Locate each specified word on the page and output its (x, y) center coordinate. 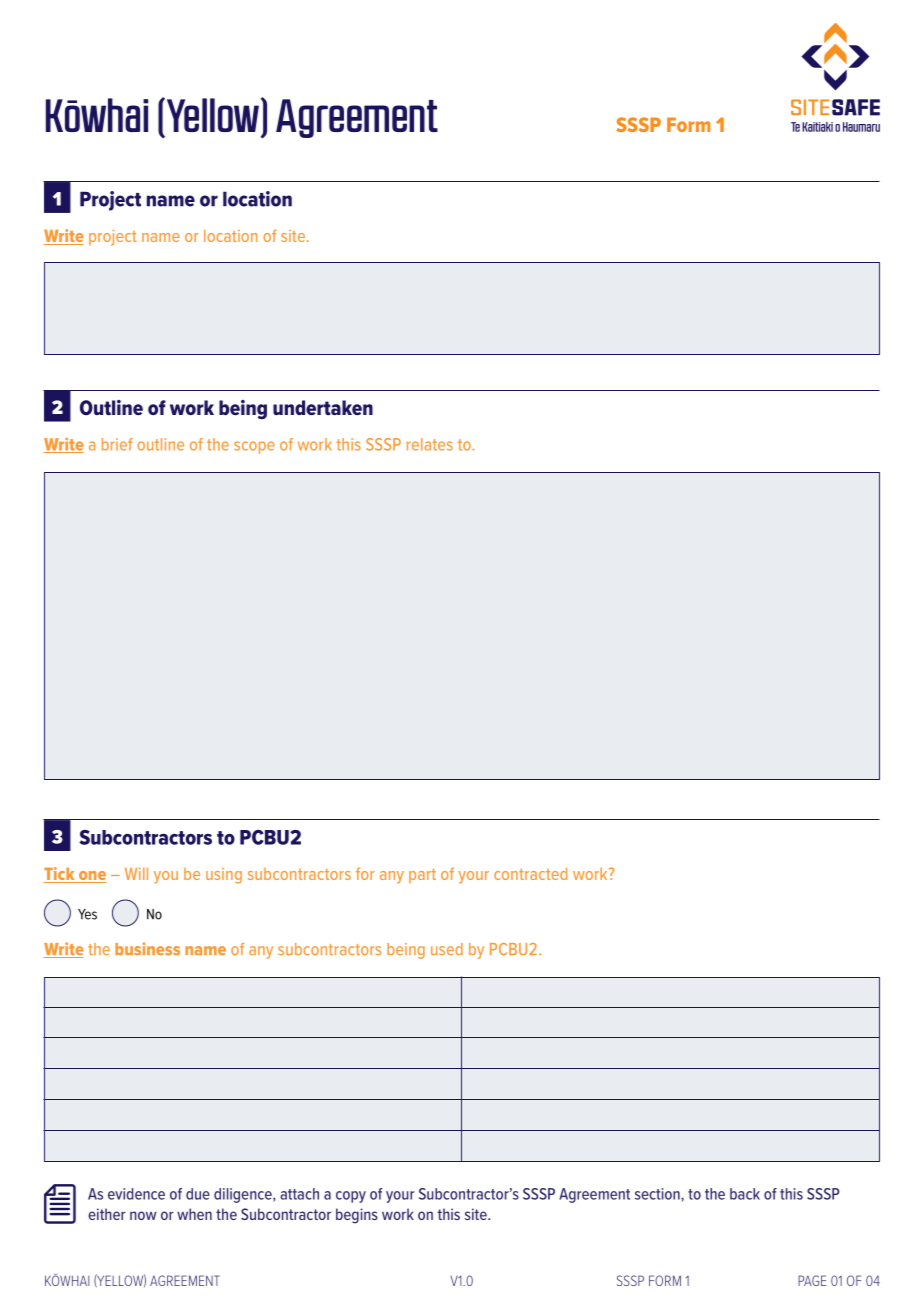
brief (117, 444)
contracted (530, 874)
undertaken (323, 407)
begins (357, 1216)
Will (136, 874)
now (143, 1215)
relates (430, 444)
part (422, 875)
